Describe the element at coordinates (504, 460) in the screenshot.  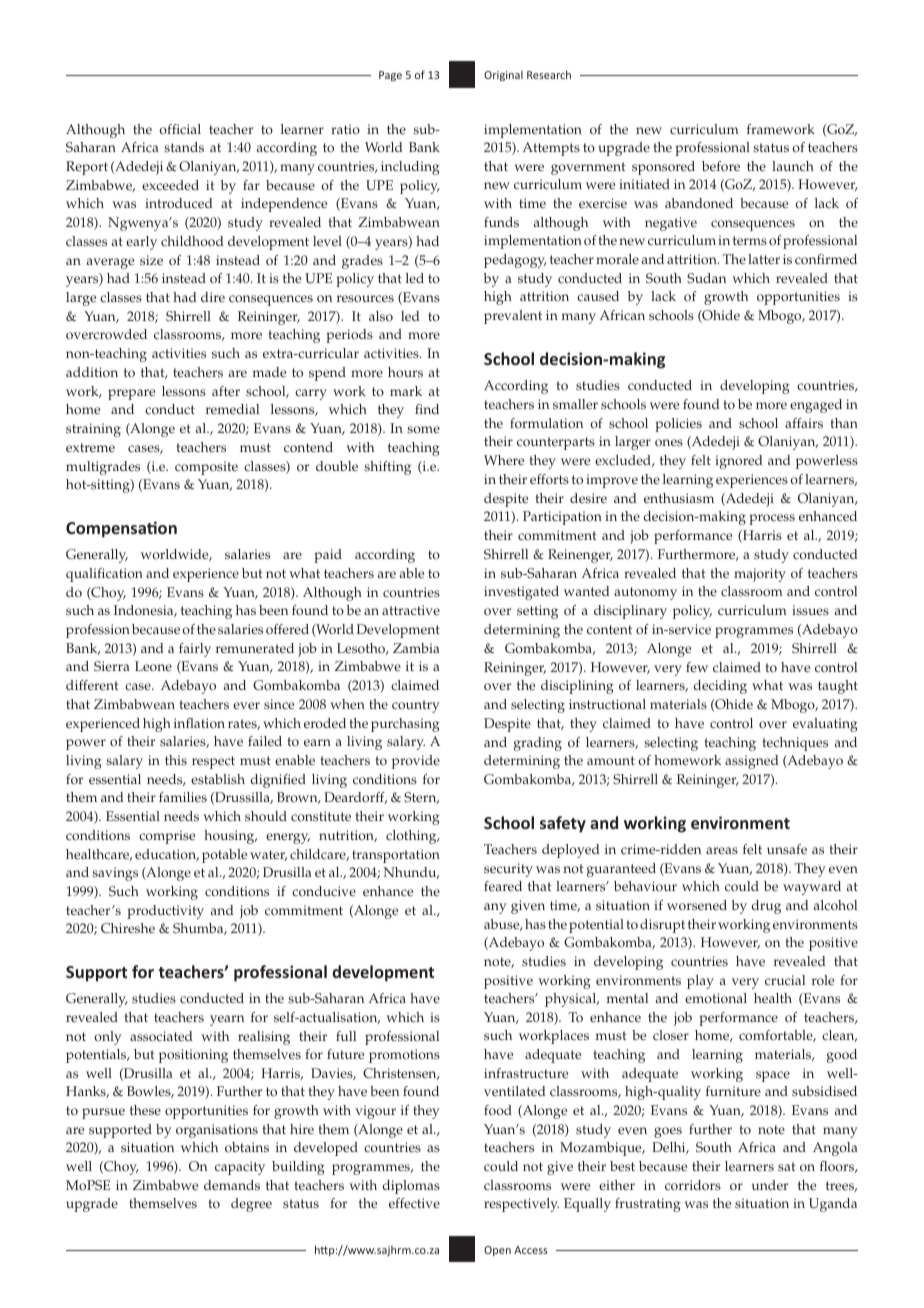
I see `Where` at that location.
